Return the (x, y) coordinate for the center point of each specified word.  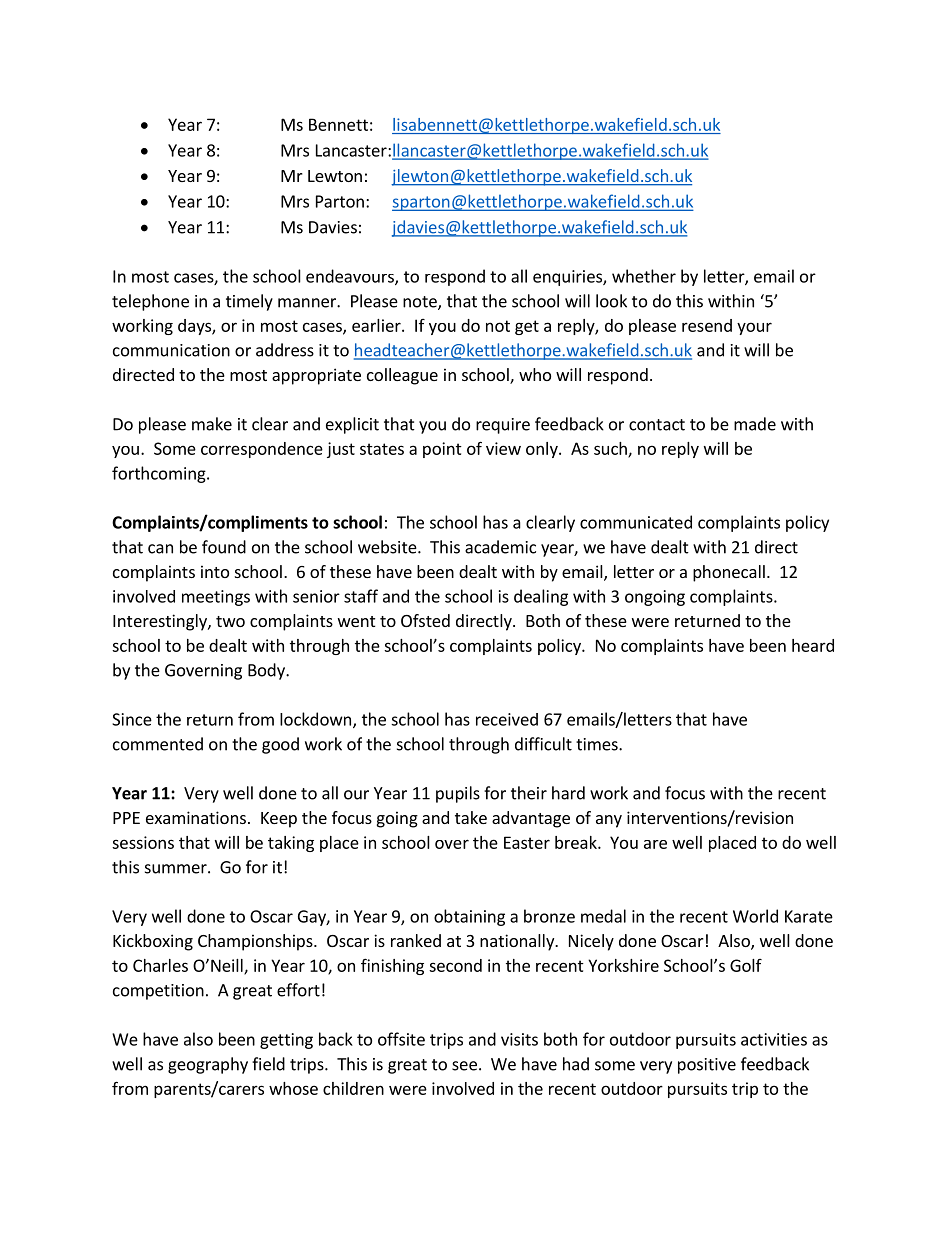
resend (707, 325)
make (212, 424)
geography (208, 1065)
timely (249, 302)
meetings (216, 598)
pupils (458, 794)
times (598, 744)
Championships (256, 942)
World (755, 916)
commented (158, 744)
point (442, 450)
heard (813, 645)
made (755, 424)
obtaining (469, 917)
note (421, 303)
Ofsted (425, 620)
